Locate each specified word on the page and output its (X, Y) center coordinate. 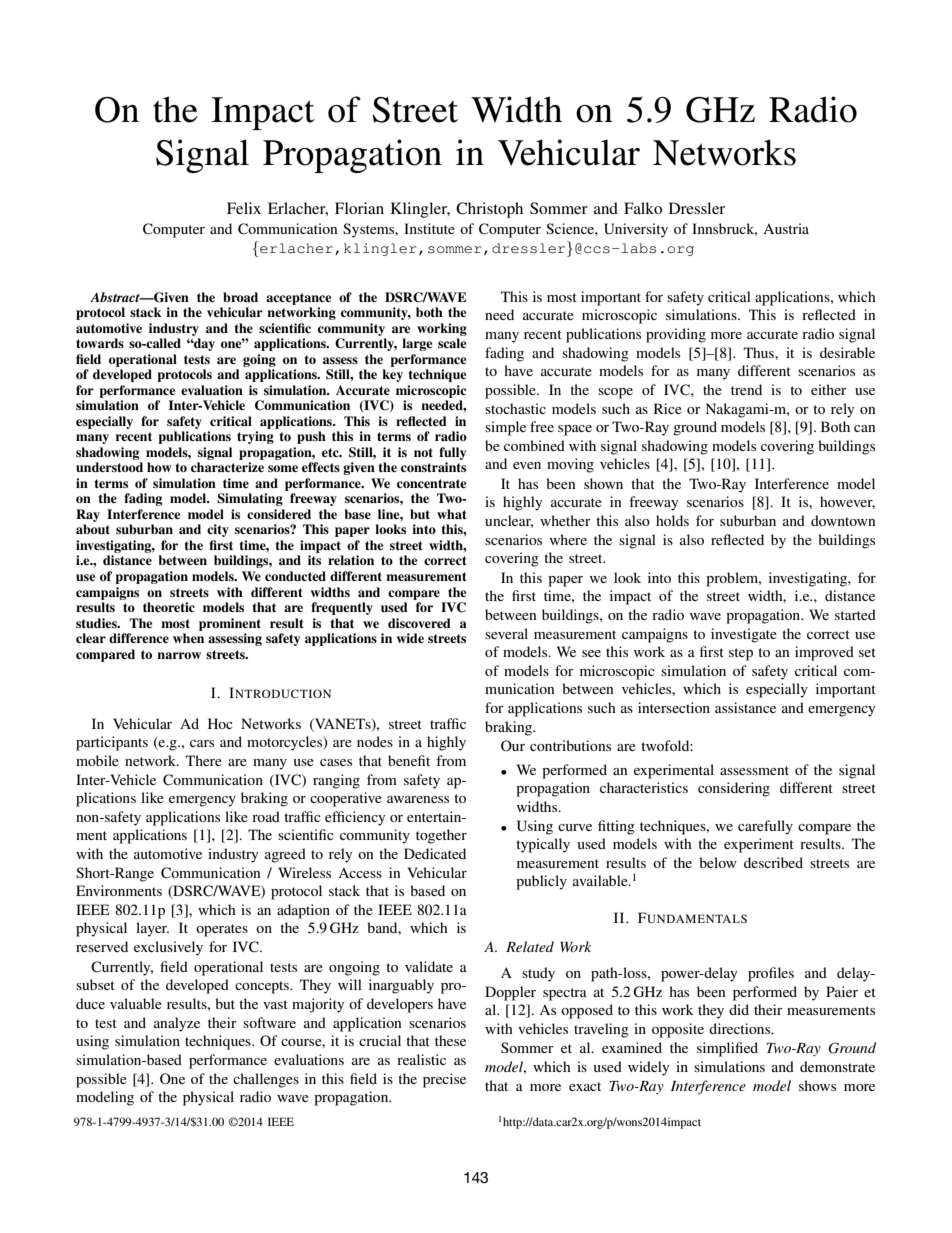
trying (255, 437)
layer (152, 929)
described (773, 862)
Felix (244, 208)
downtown (843, 520)
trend (746, 389)
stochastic (515, 408)
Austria (786, 228)
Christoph (489, 210)
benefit (409, 760)
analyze (177, 1024)
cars (202, 743)
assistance (745, 707)
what (451, 514)
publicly (541, 882)
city (218, 530)
